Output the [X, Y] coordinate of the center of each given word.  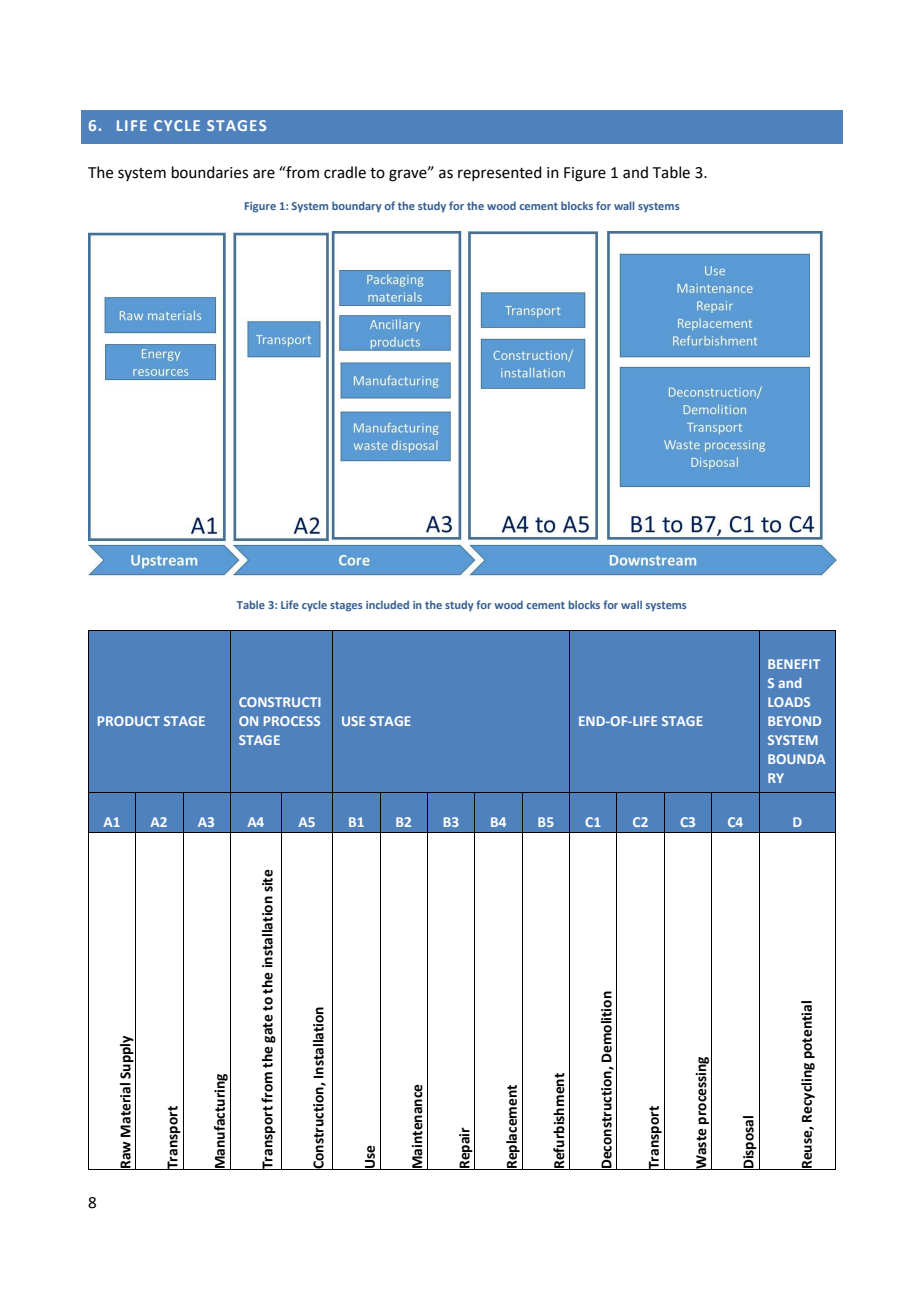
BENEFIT [794, 664]
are [264, 174]
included [387, 604]
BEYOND [794, 721]
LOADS [789, 702]
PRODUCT [129, 721]
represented [500, 173]
